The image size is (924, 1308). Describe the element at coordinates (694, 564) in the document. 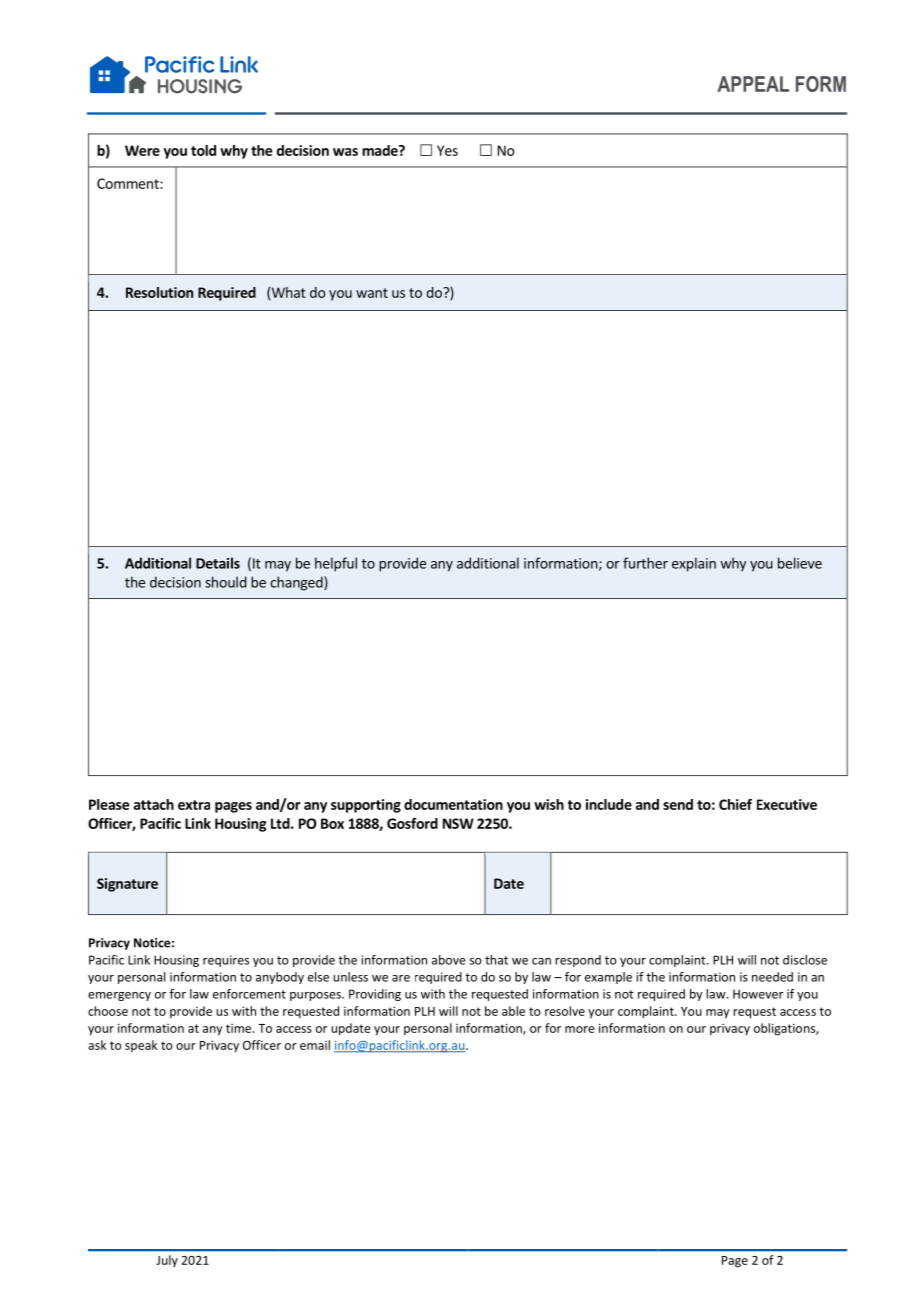

I see `explain` at that location.
